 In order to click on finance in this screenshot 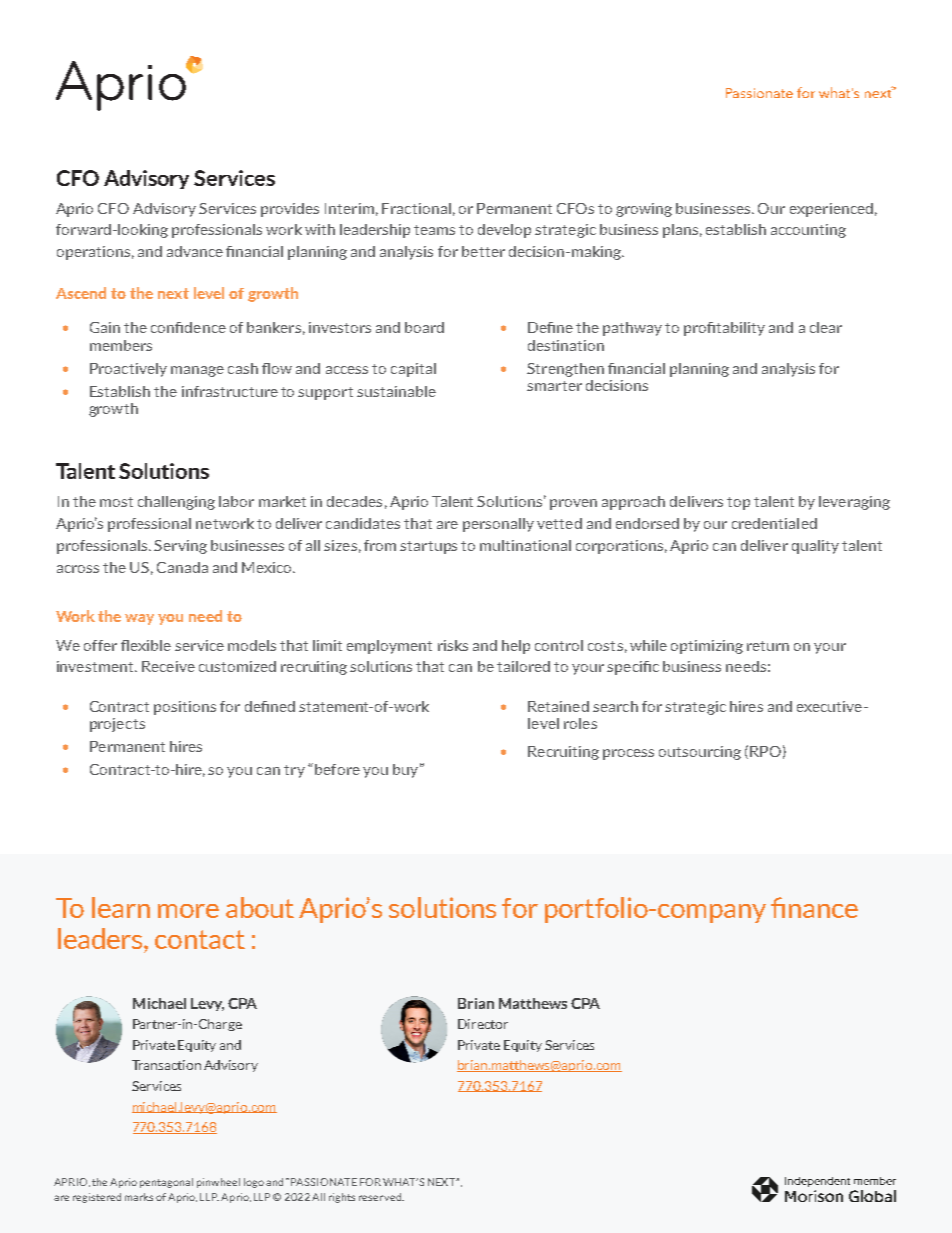, I will do `click(814, 907)`.
